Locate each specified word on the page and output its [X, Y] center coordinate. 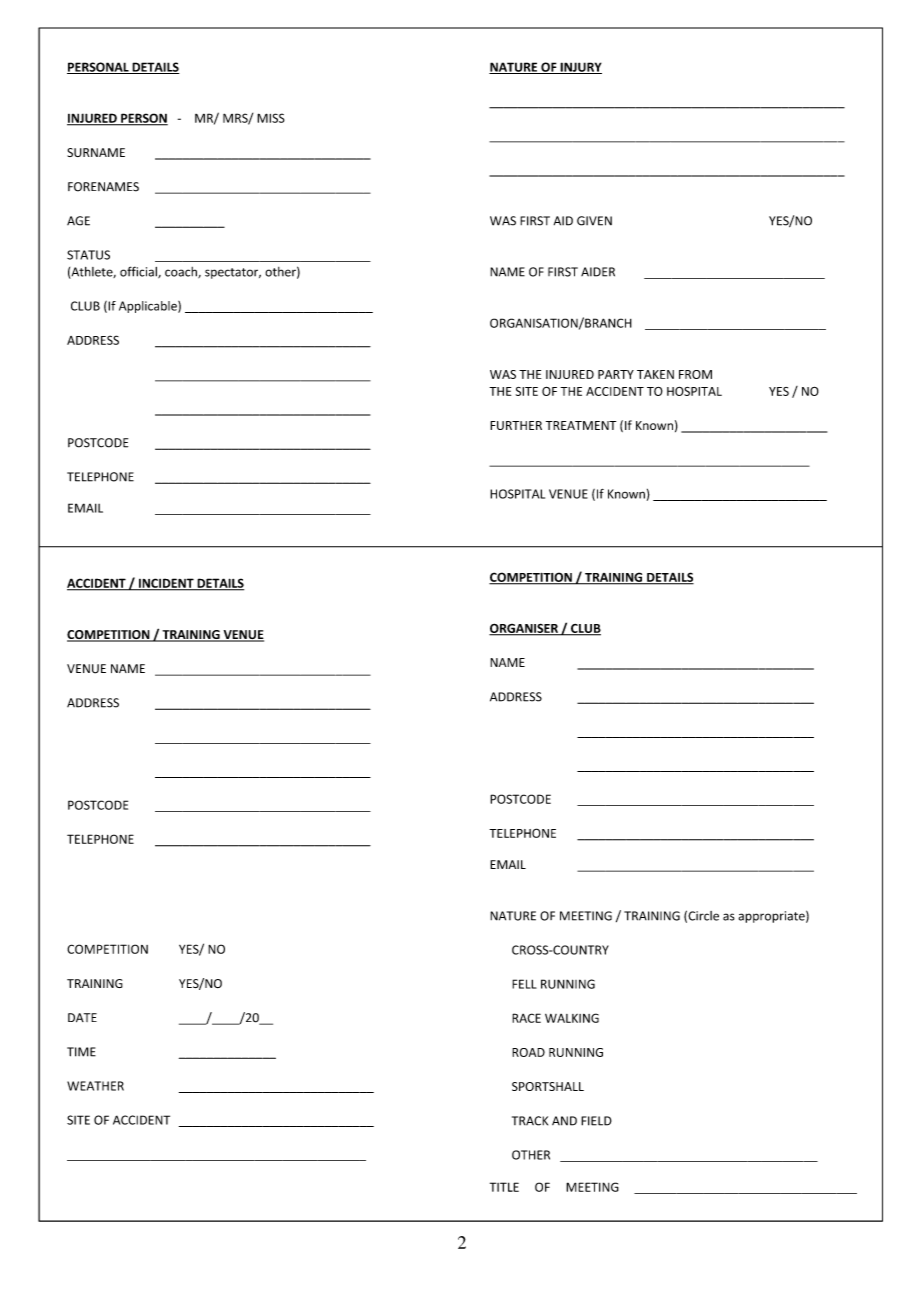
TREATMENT [581, 425]
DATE [82, 1017]
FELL [524, 984]
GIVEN [594, 221]
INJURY [580, 68]
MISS [271, 118]
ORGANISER [524, 629]
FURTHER [516, 425]
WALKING [572, 1018]
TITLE [504, 1187]
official [139, 272]
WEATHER [95, 1086]
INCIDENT [166, 584]
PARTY [616, 374]
